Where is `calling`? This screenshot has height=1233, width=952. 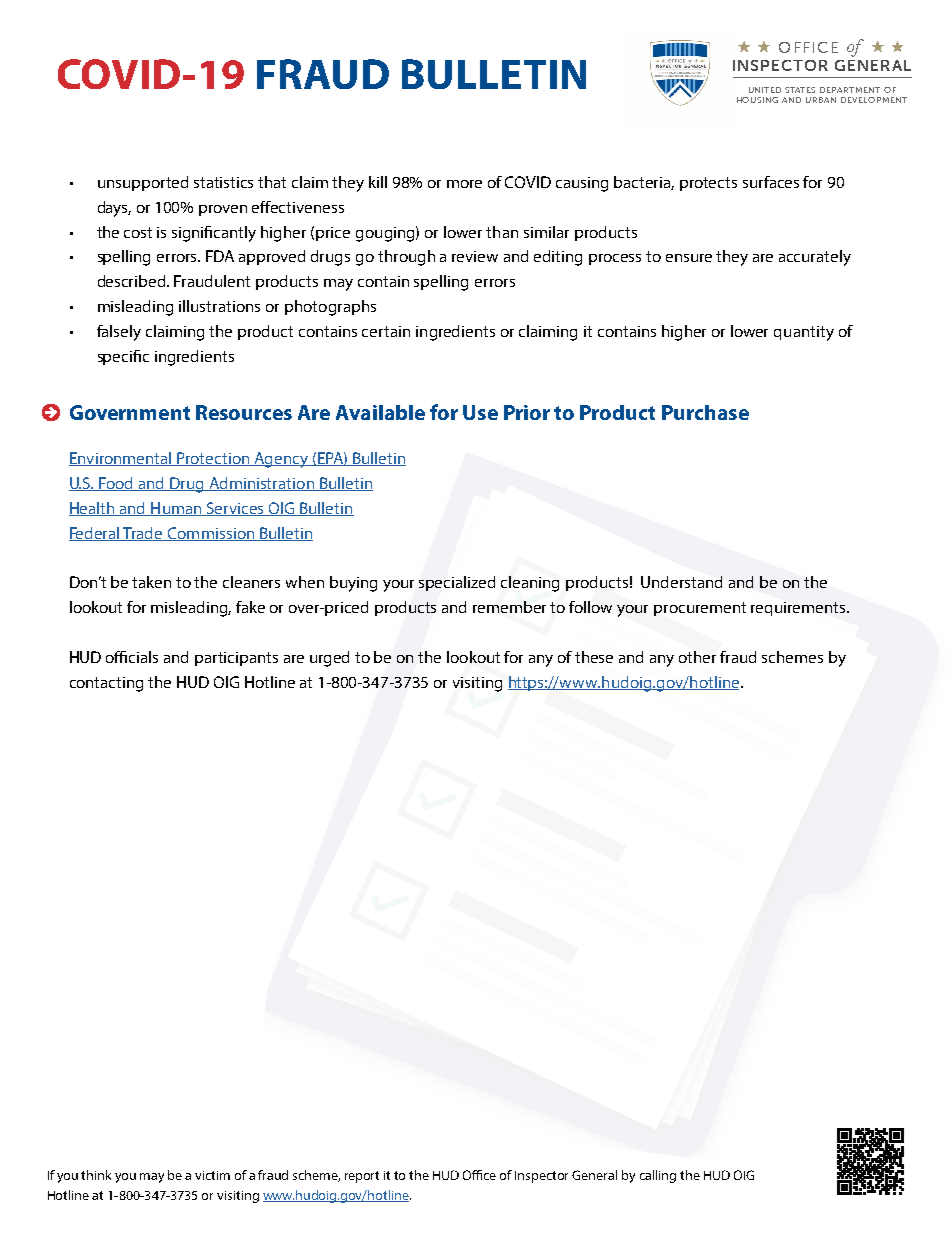
calling is located at coordinates (658, 1176).
